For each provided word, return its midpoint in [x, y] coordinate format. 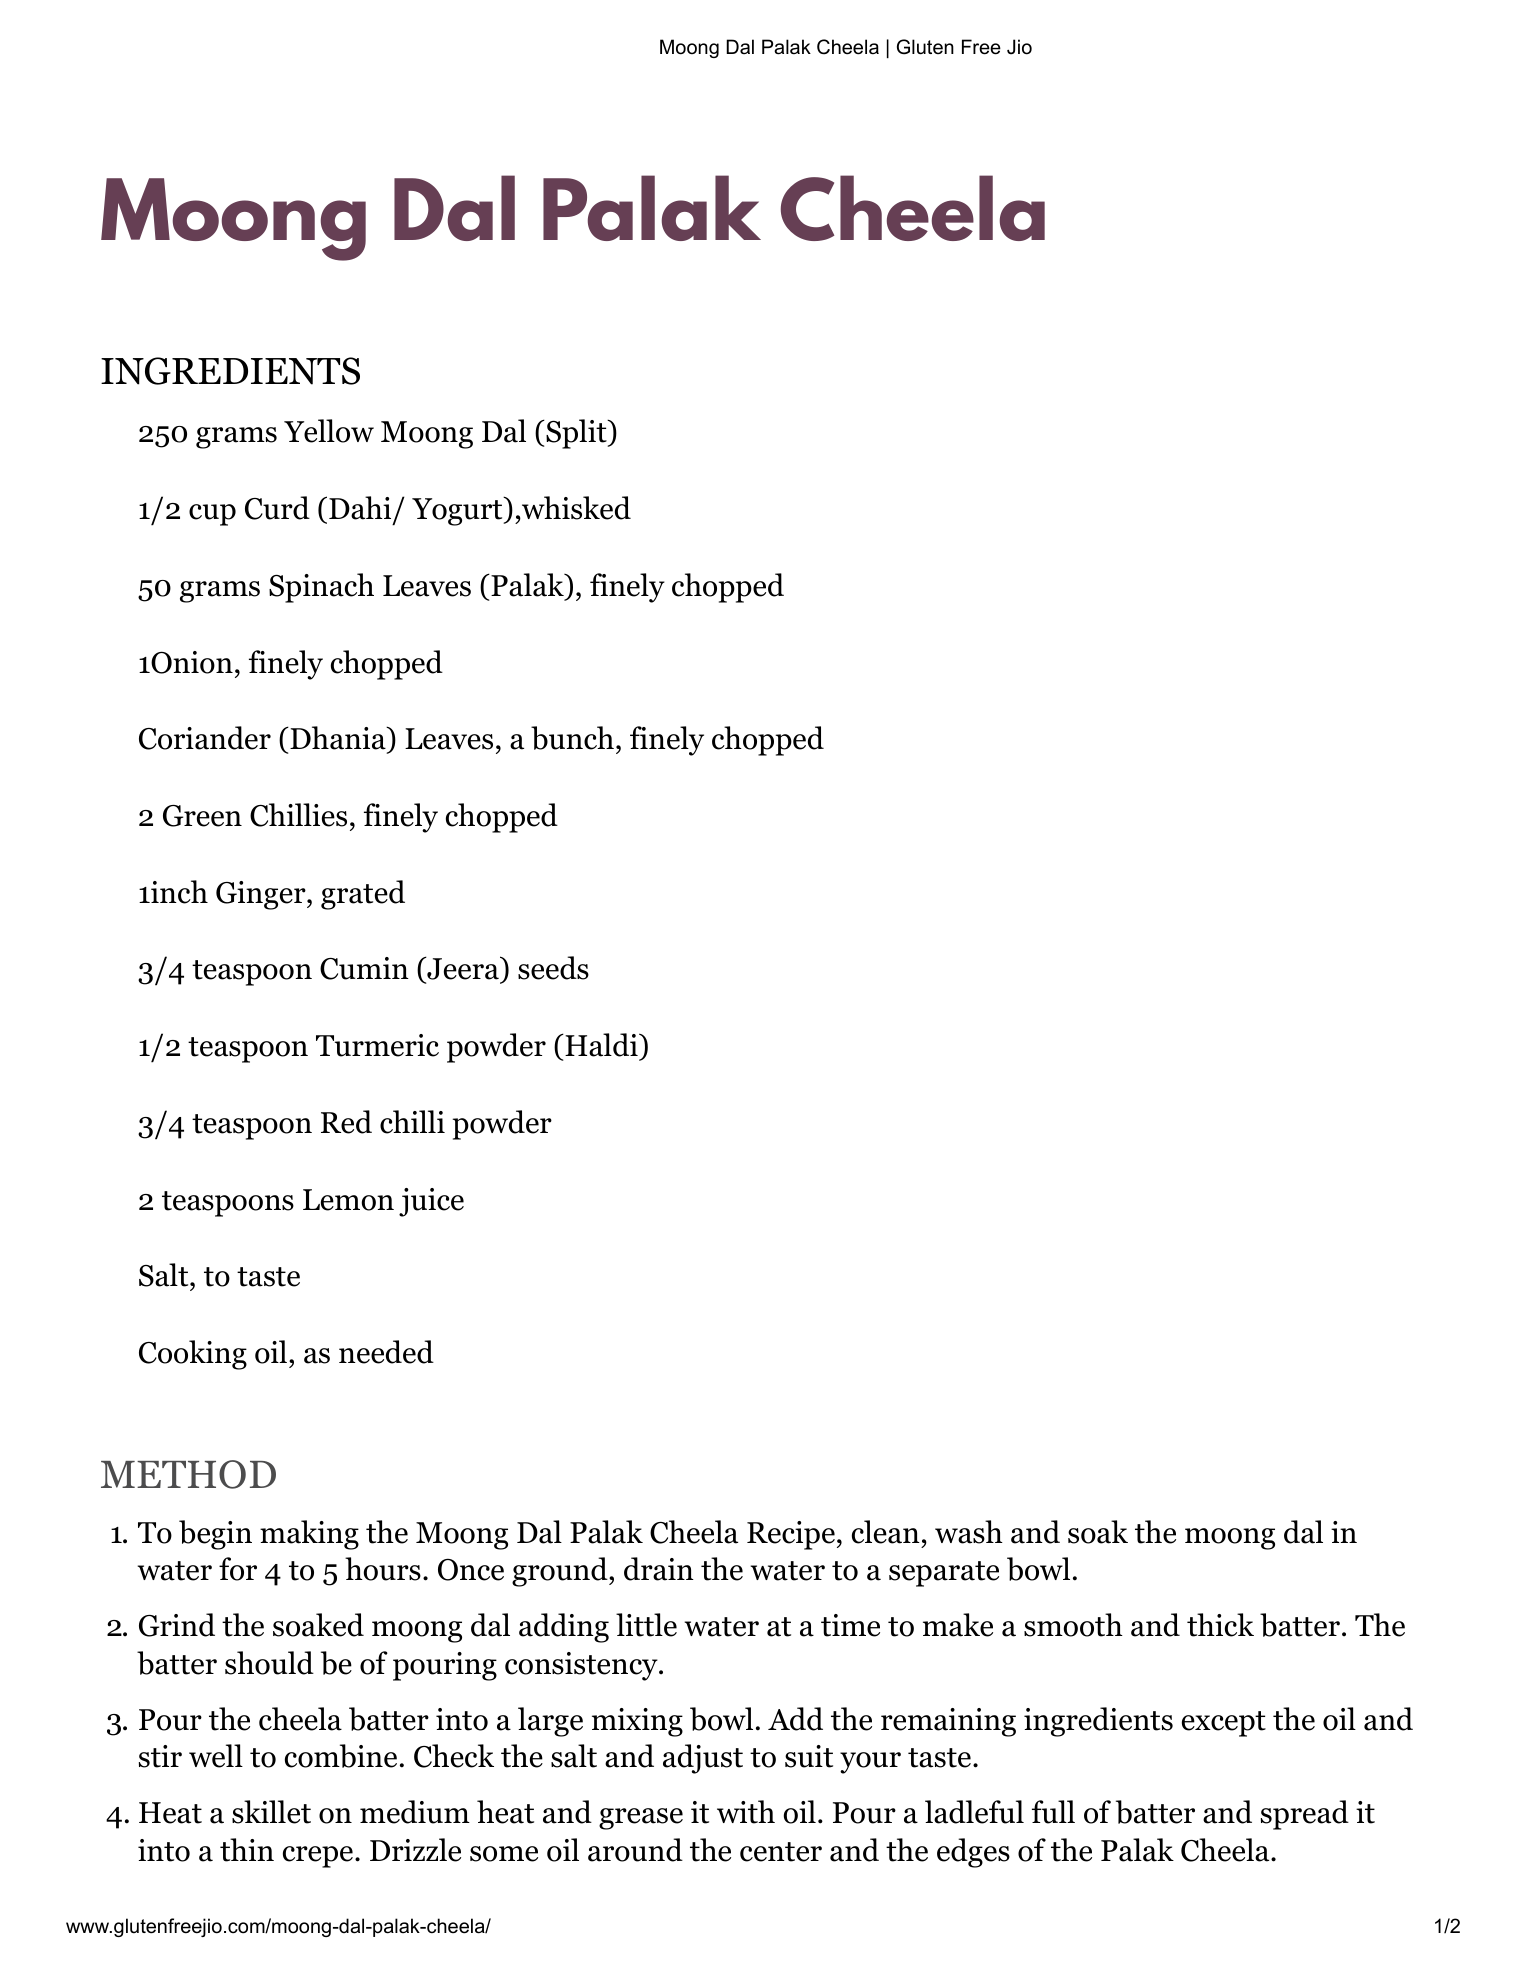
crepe [318, 1857]
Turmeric [377, 1045]
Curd [277, 508]
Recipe [791, 1535]
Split [576, 434]
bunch [572, 738]
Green [202, 816]
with [746, 1812]
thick [1220, 1625]
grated [363, 895]
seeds [553, 968]
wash [969, 1532]
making [309, 1535]
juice [431, 1202]
